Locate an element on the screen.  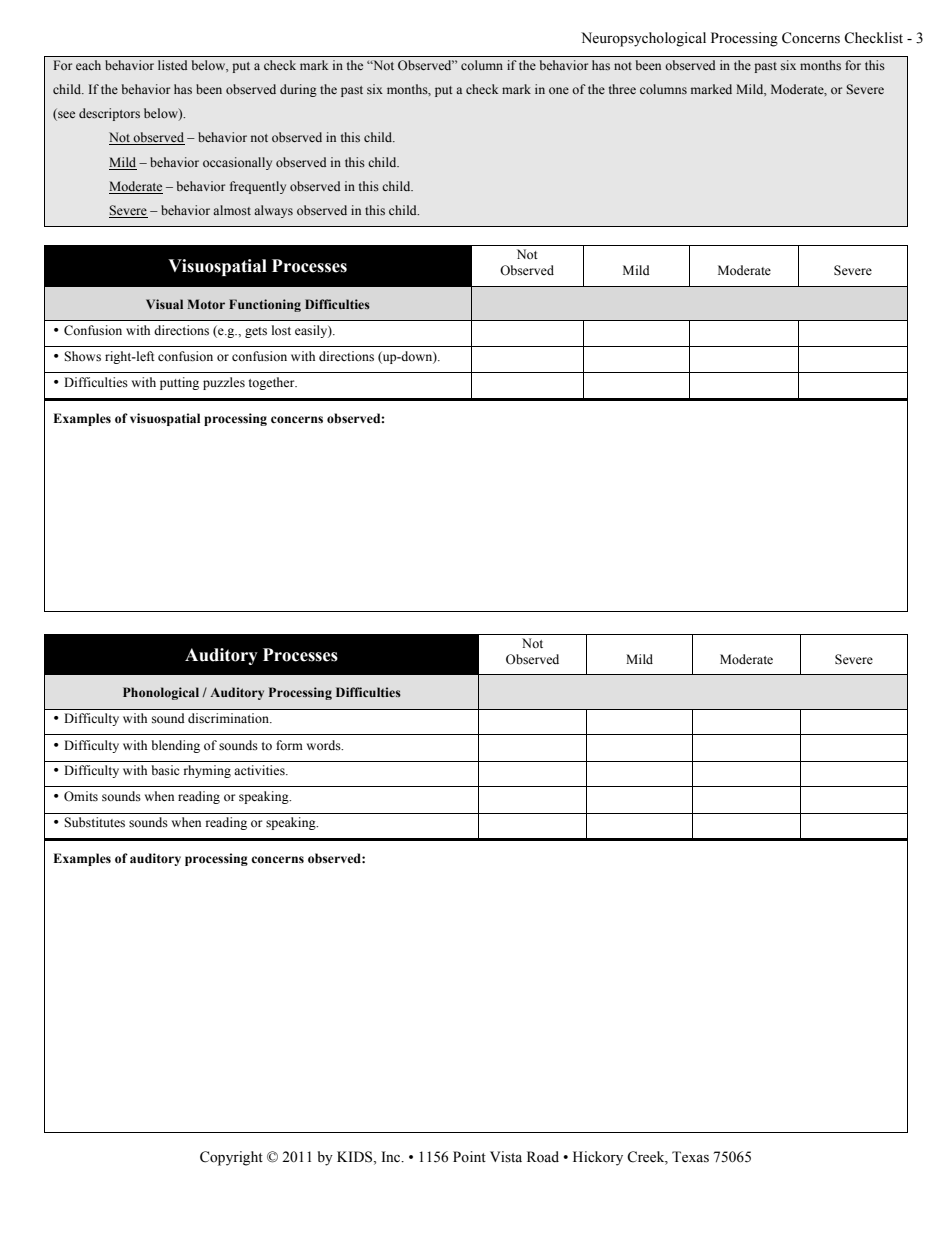
during is located at coordinates (298, 90).
